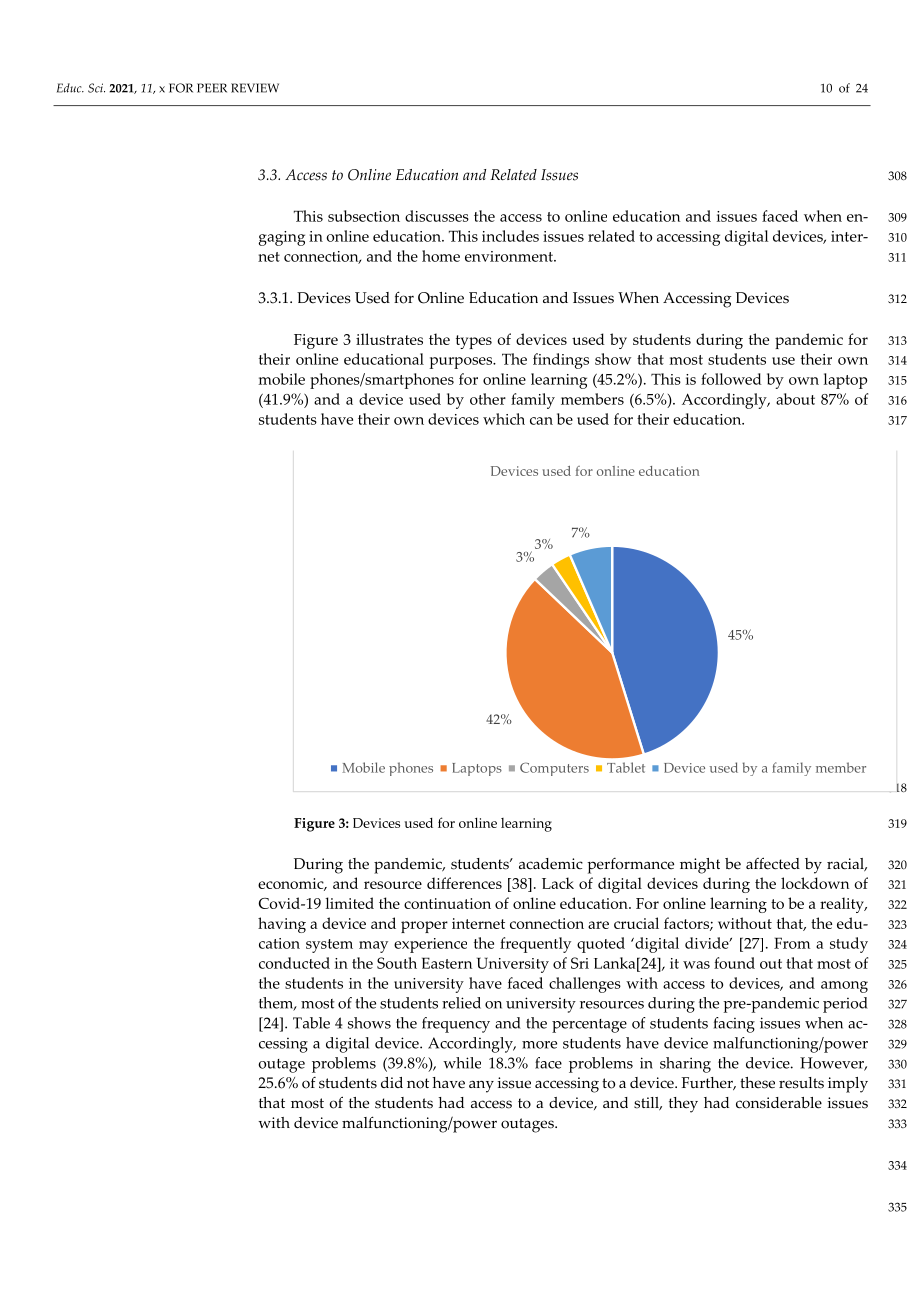 The width and height of the image is (924, 1308). What do you see at coordinates (773, 863) in the image?
I see `affected` at bounding box center [773, 863].
